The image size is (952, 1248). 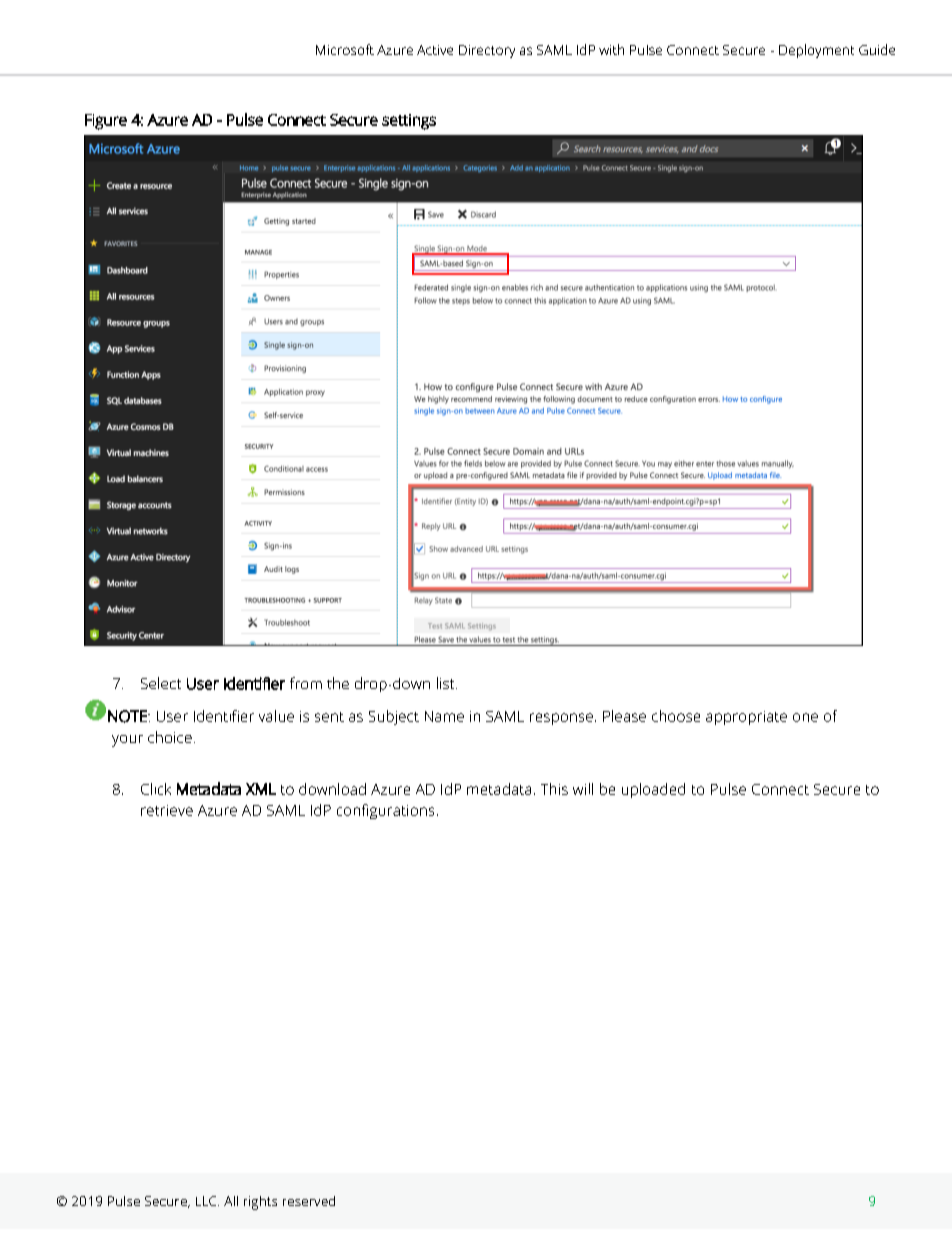 I want to click on list, so click(x=447, y=683).
